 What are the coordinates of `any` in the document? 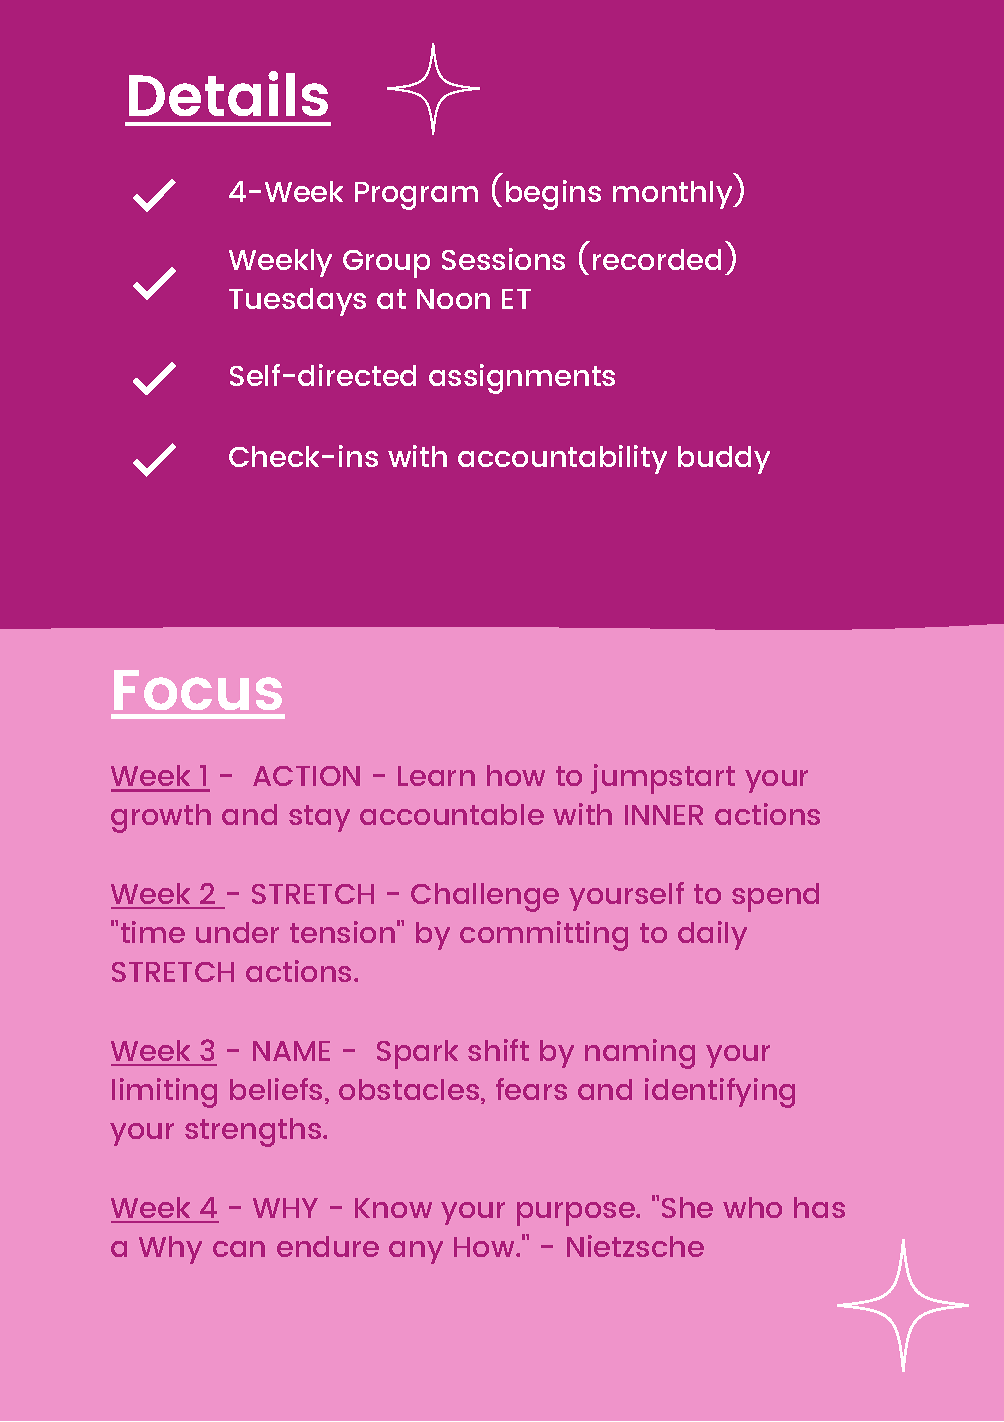 It's located at (416, 1252).
